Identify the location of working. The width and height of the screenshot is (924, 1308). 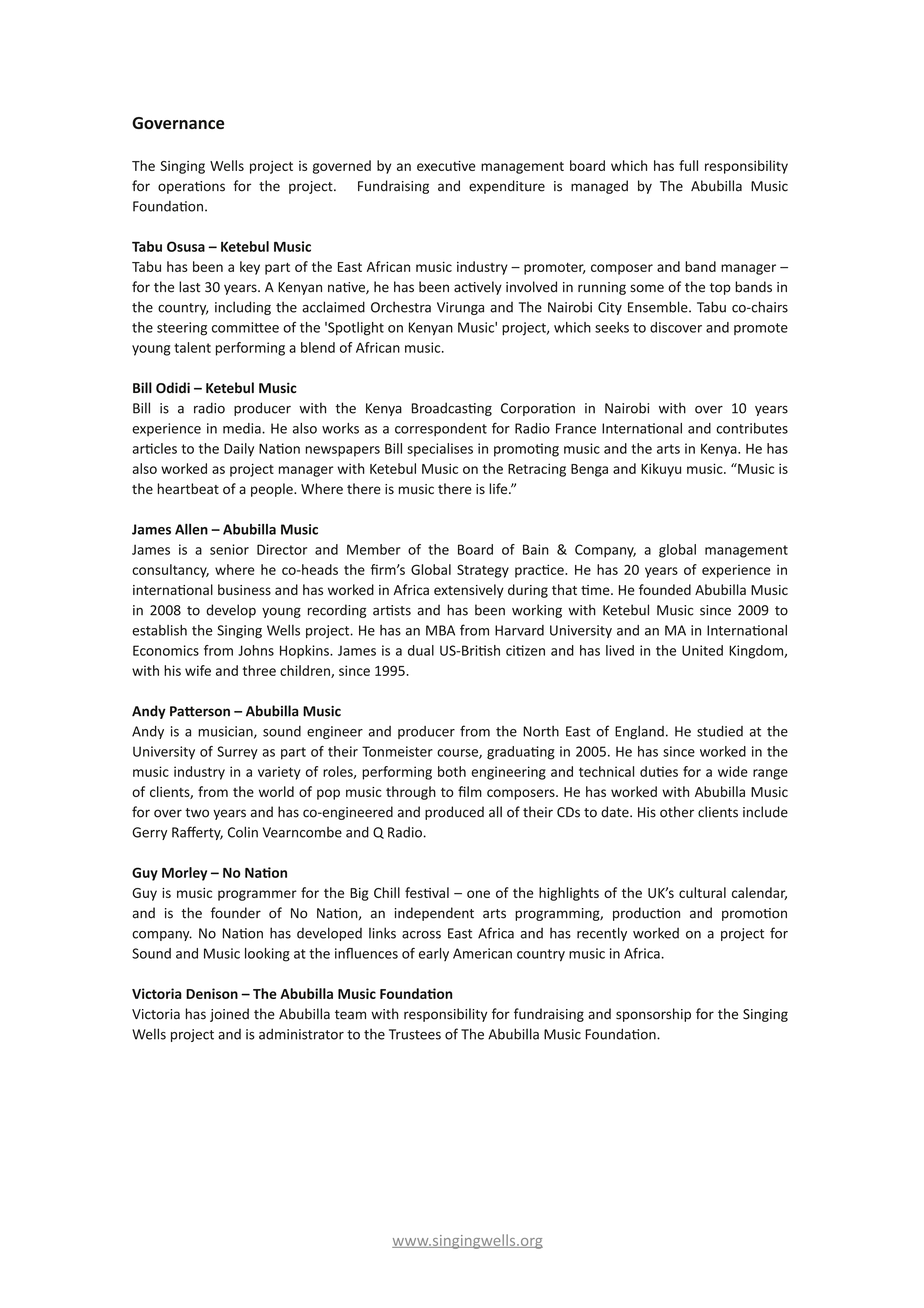
(537, 611).
